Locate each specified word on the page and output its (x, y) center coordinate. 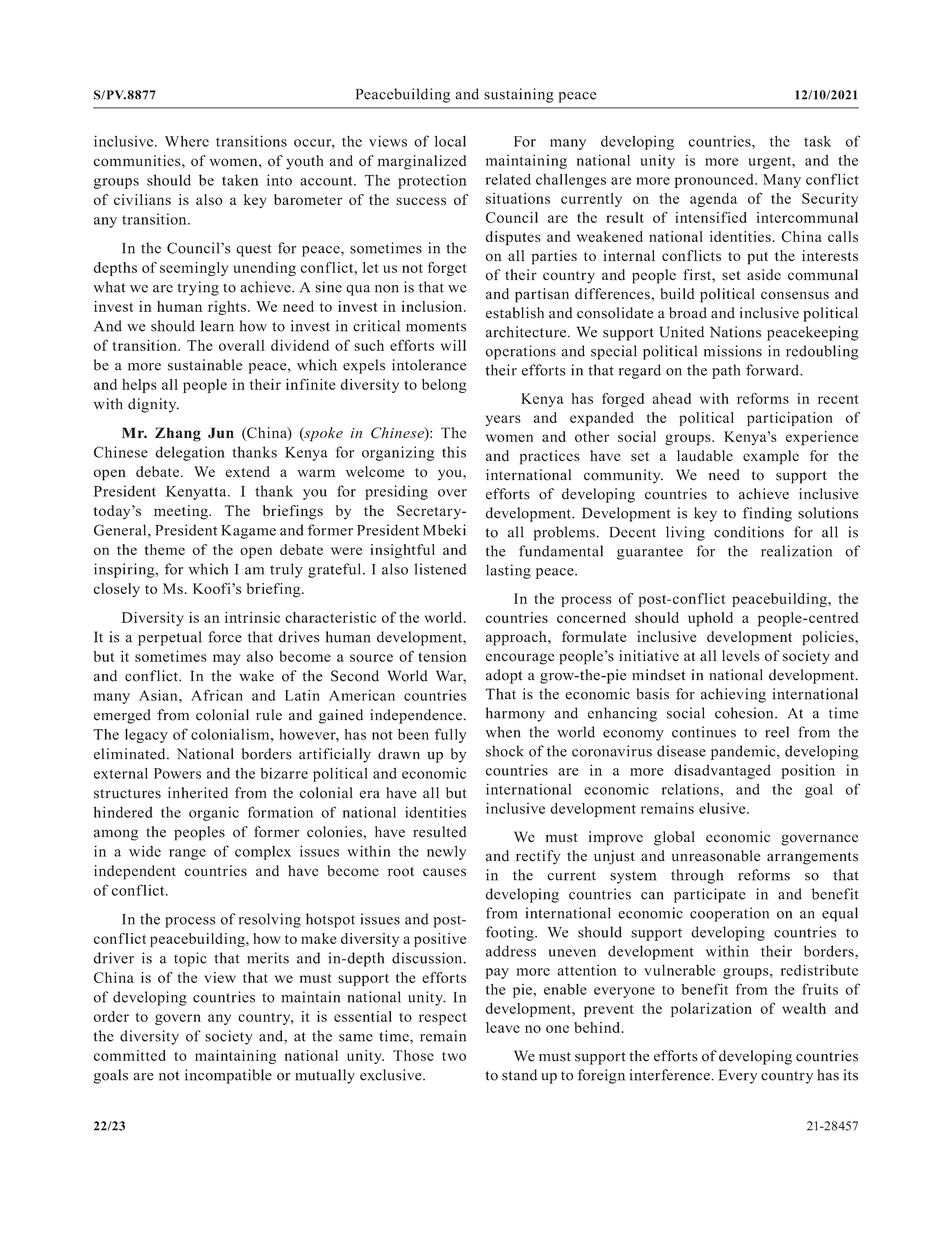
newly (446, 852)
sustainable (205, 365)
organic (214, 814)
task (817, 141)
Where (187, 141)
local (450, 141)
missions (733, 351)
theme (164, 549)
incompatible (228, 1076)
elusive (723, 808)
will (453, 345)
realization (796, 551)
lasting (508, 571)
